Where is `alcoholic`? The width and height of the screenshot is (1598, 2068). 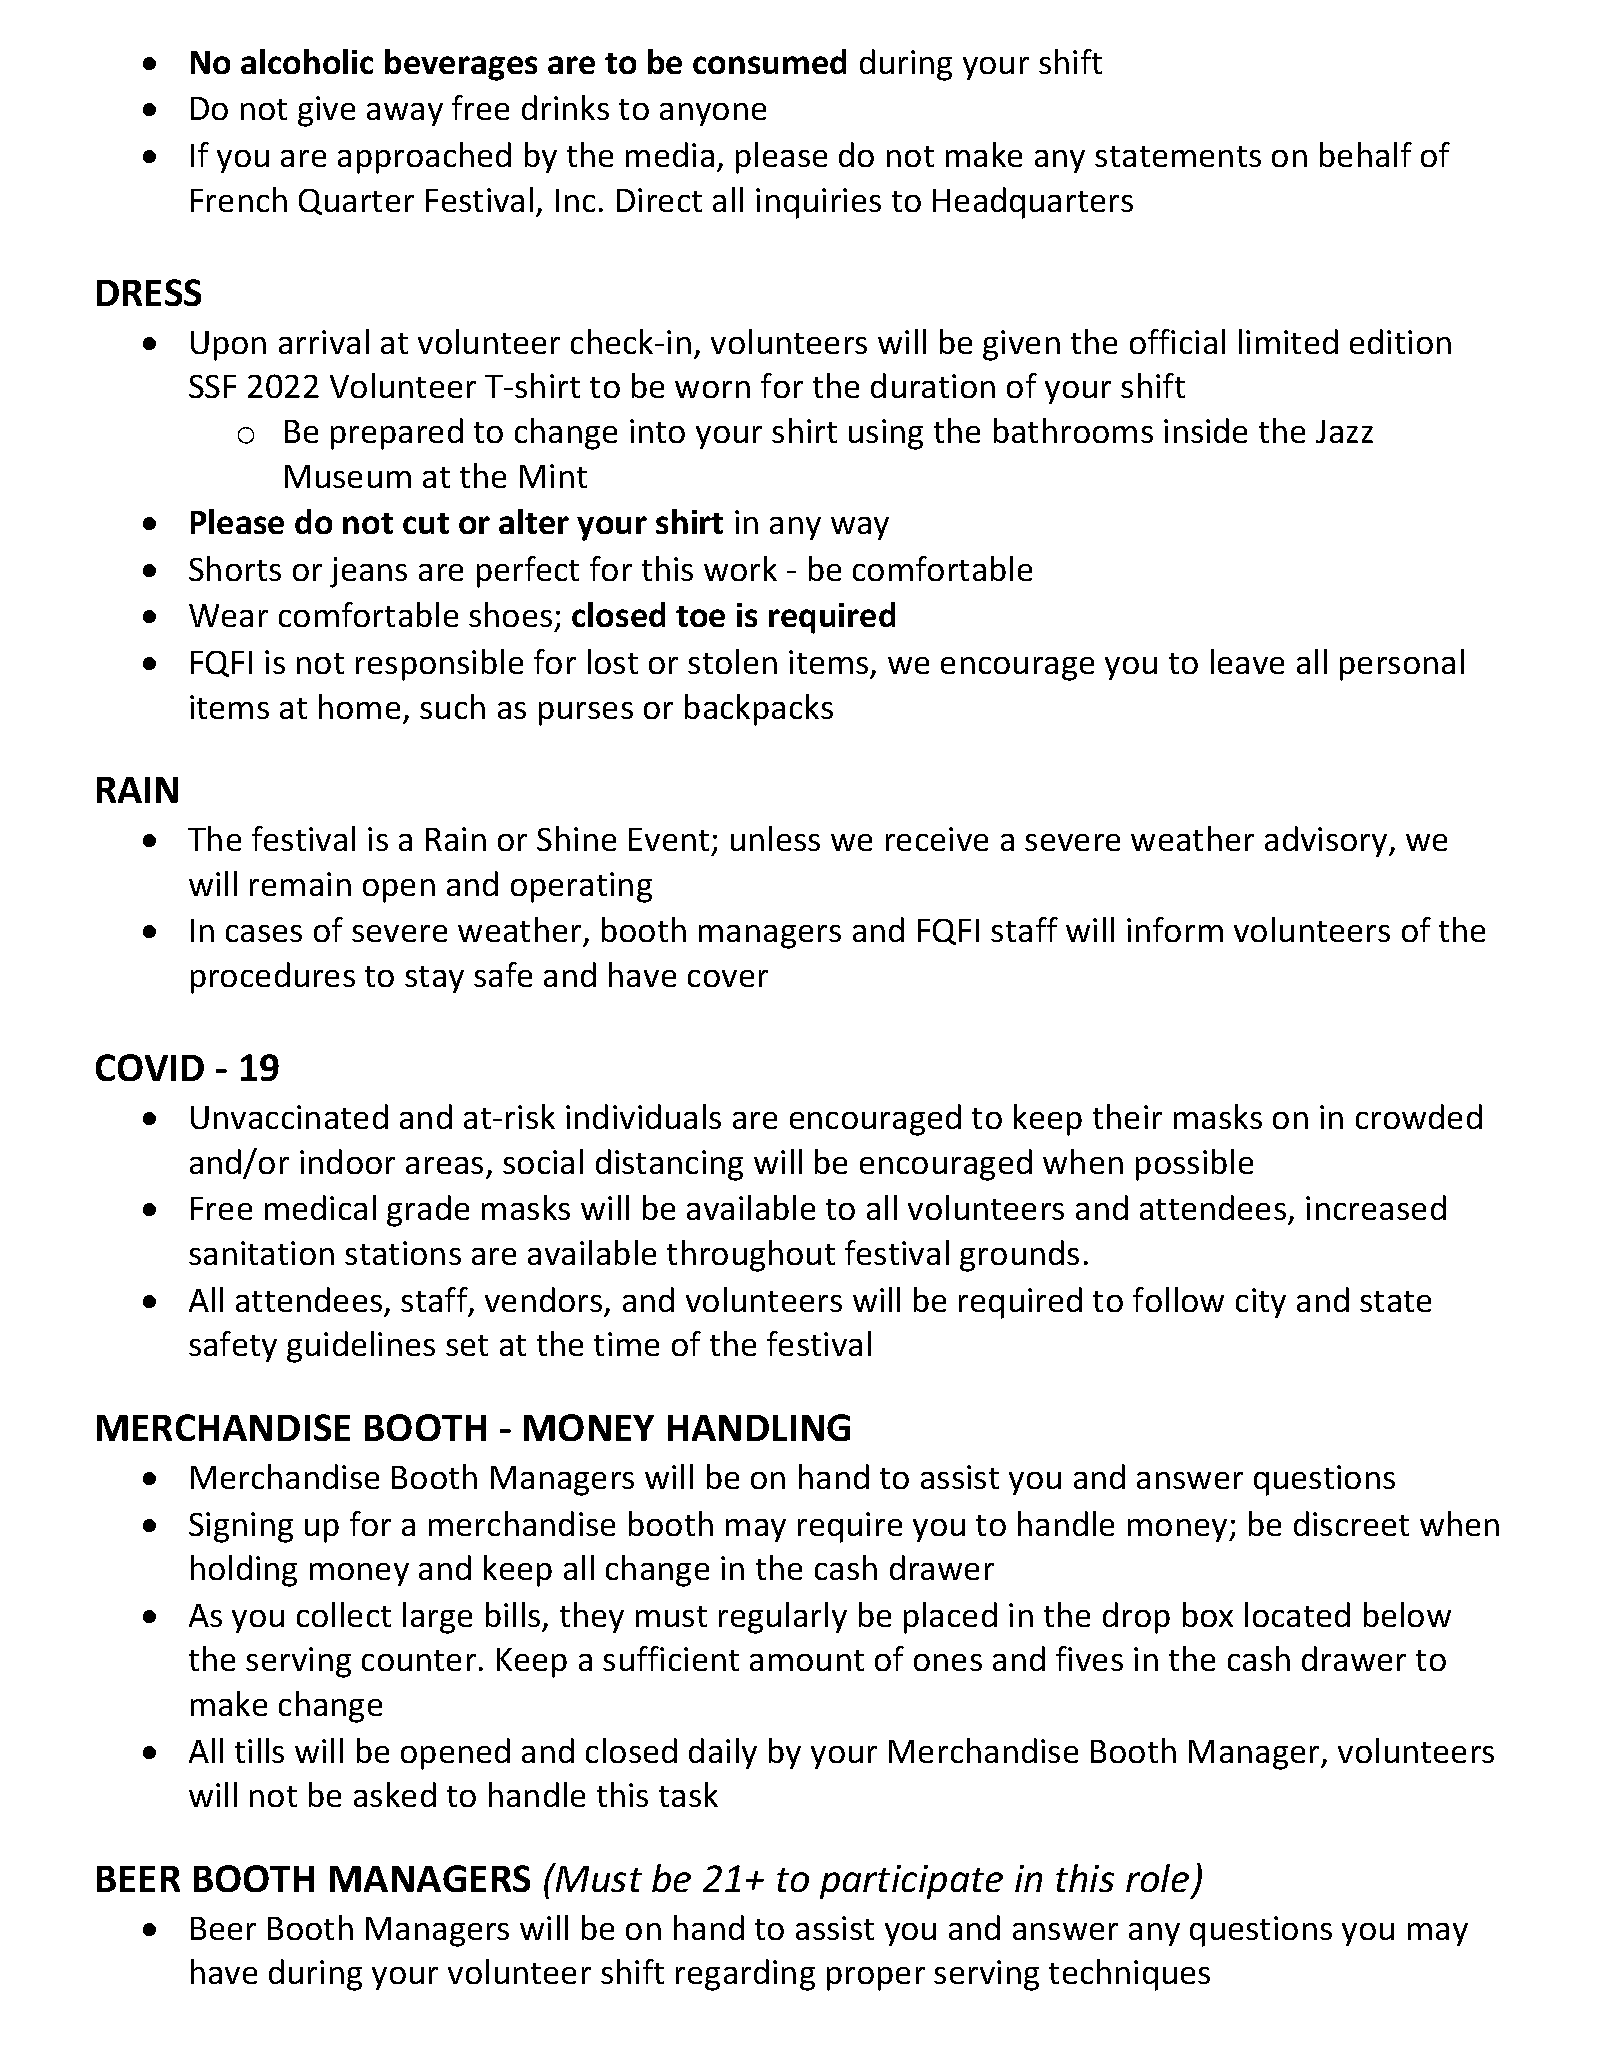
alcoholic is located at coordinates (307, 61).
